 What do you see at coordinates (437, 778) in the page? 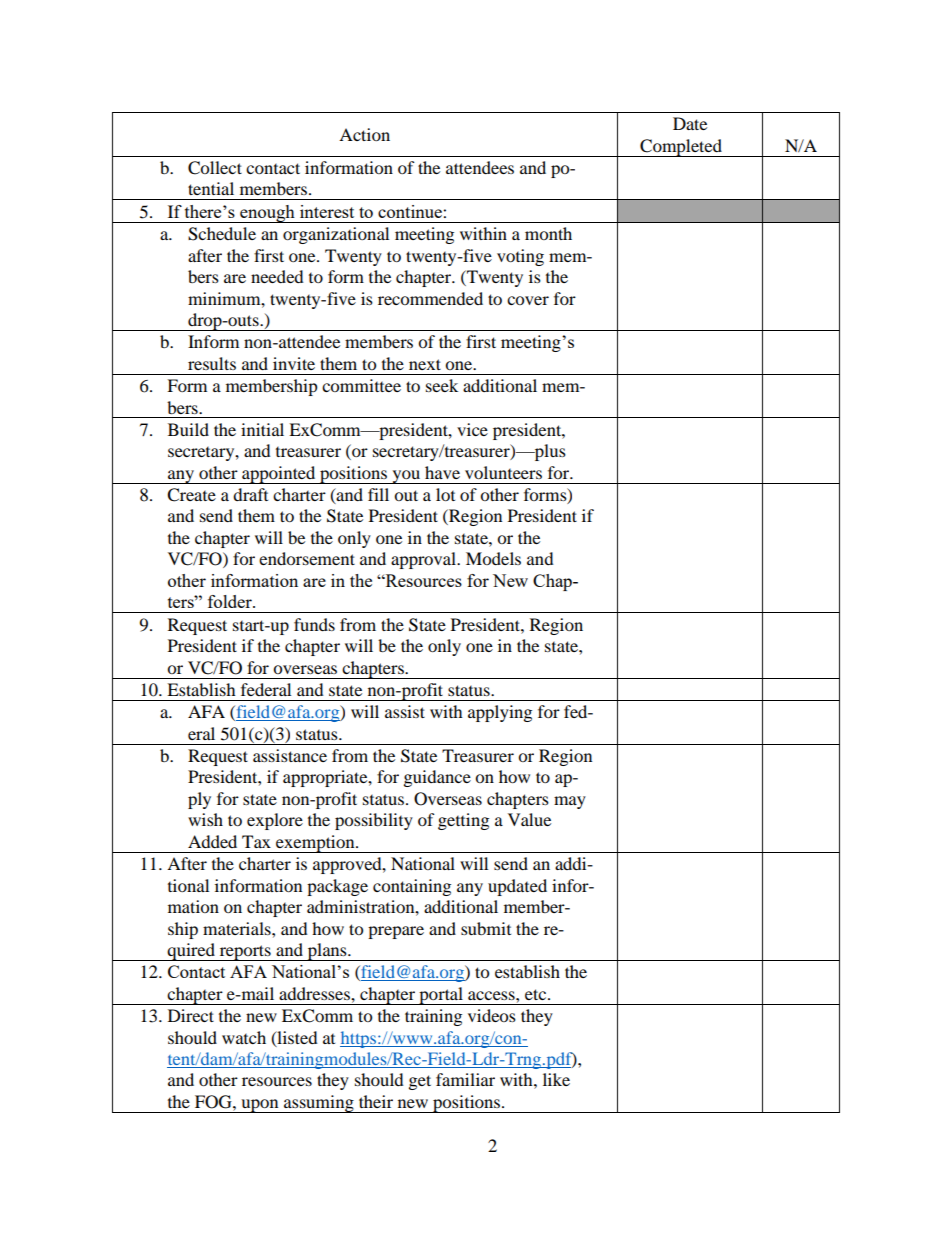
I see `guidance` at bounding box center [437, 778].
